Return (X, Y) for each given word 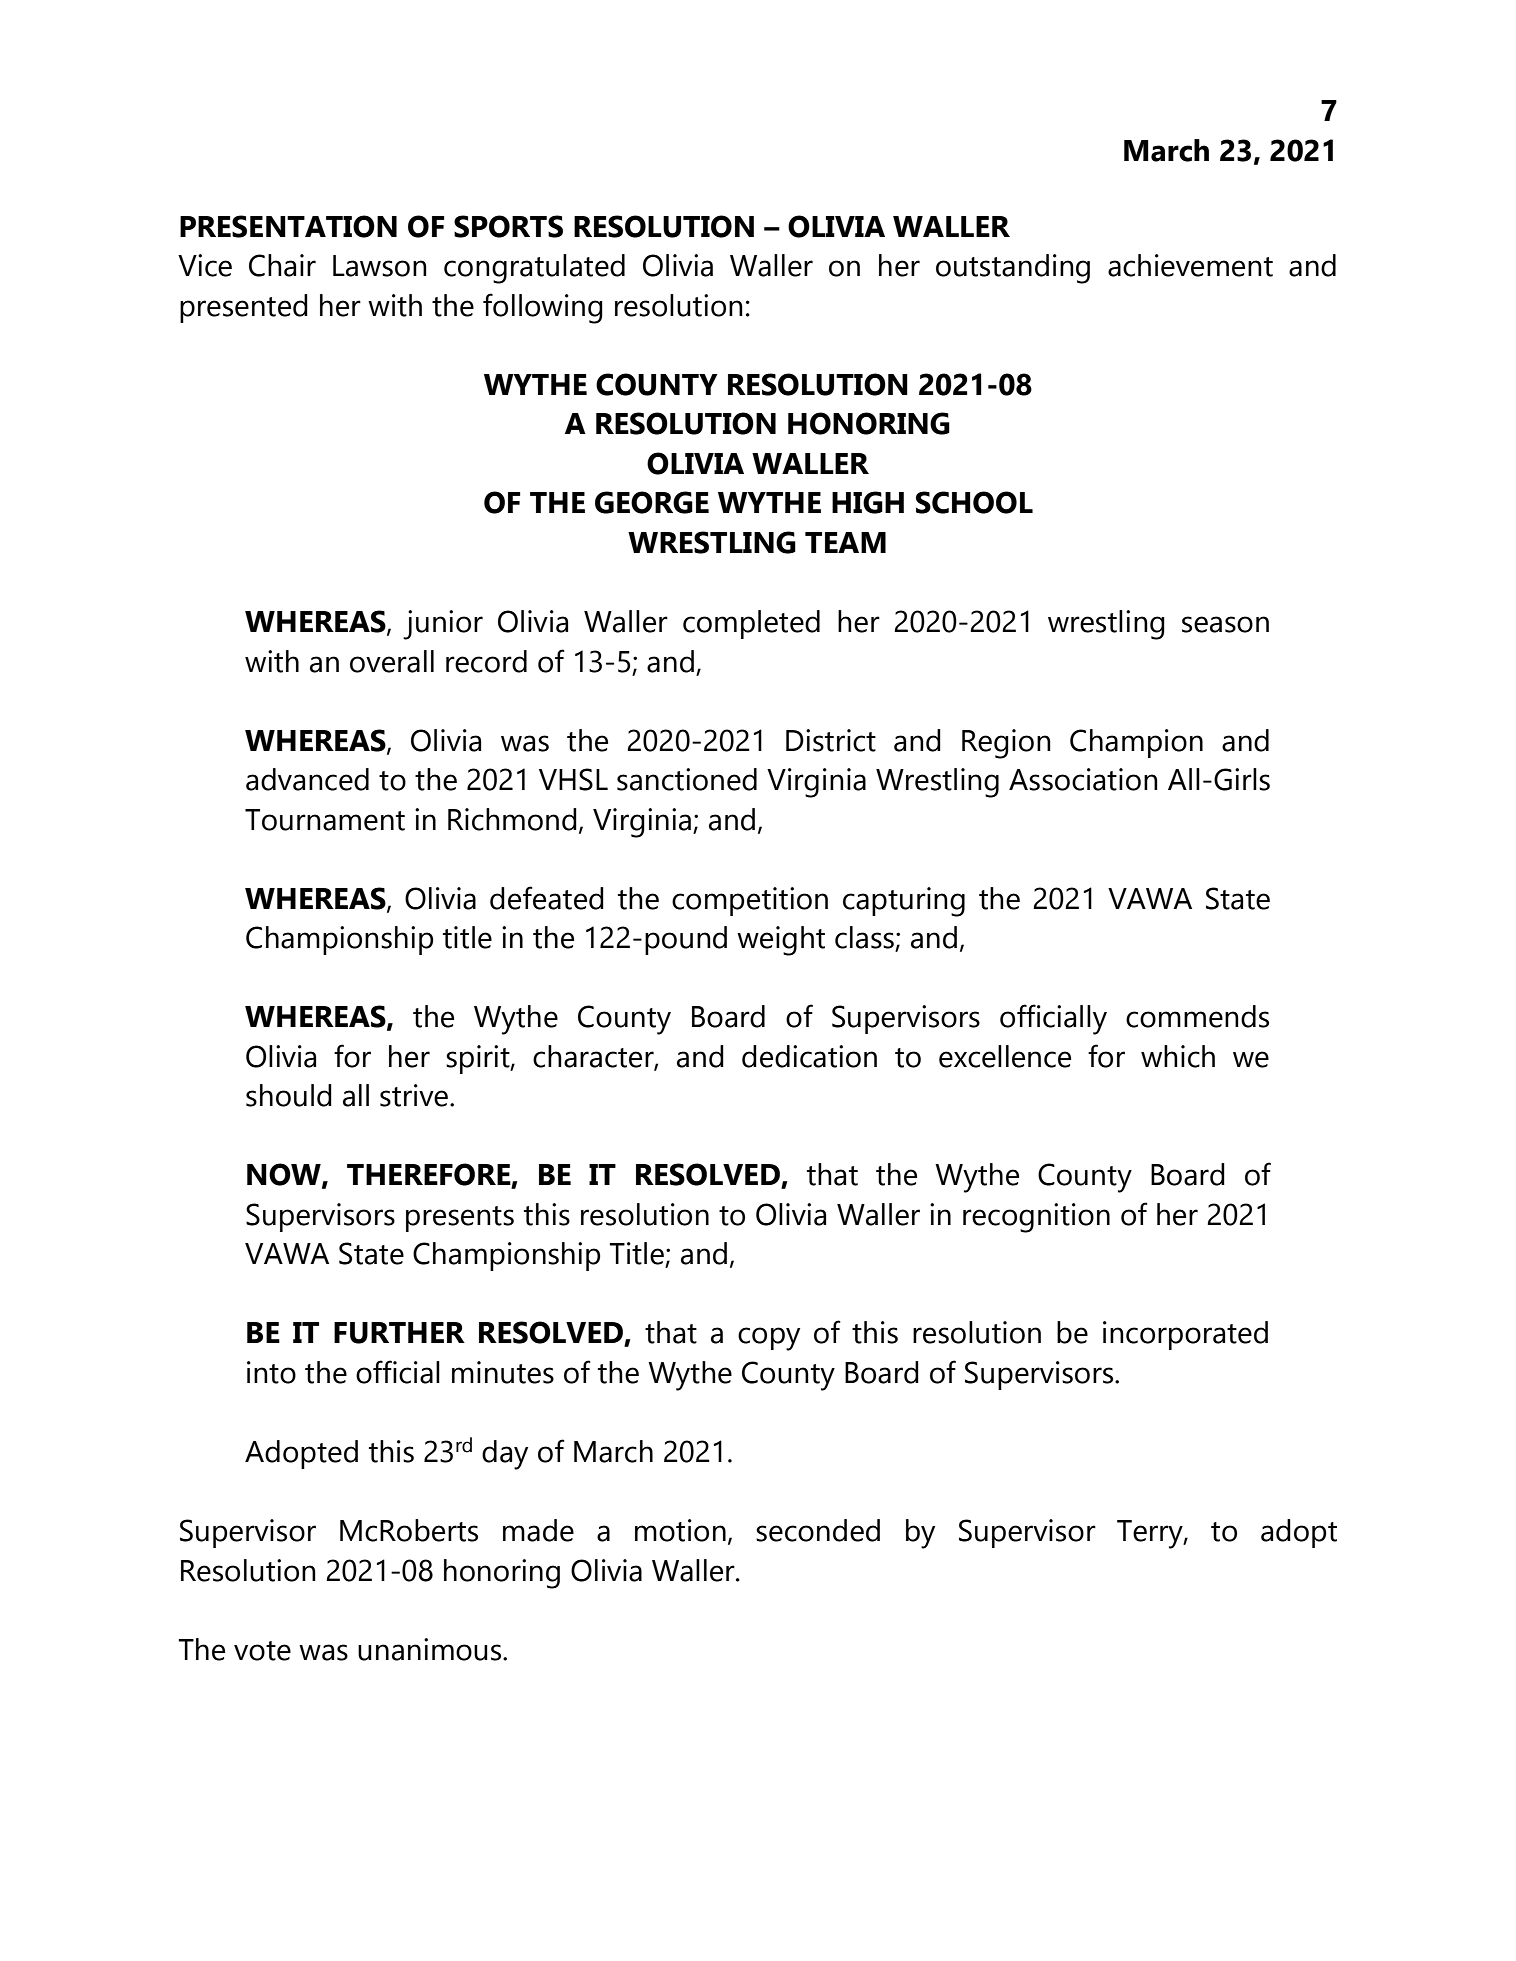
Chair (282, 265)
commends (1197, 1016)
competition (750, 901)
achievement (1190, 265)
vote (262, 1651)
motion (680, 1530)
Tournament (325, 820)
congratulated (534, 269)
